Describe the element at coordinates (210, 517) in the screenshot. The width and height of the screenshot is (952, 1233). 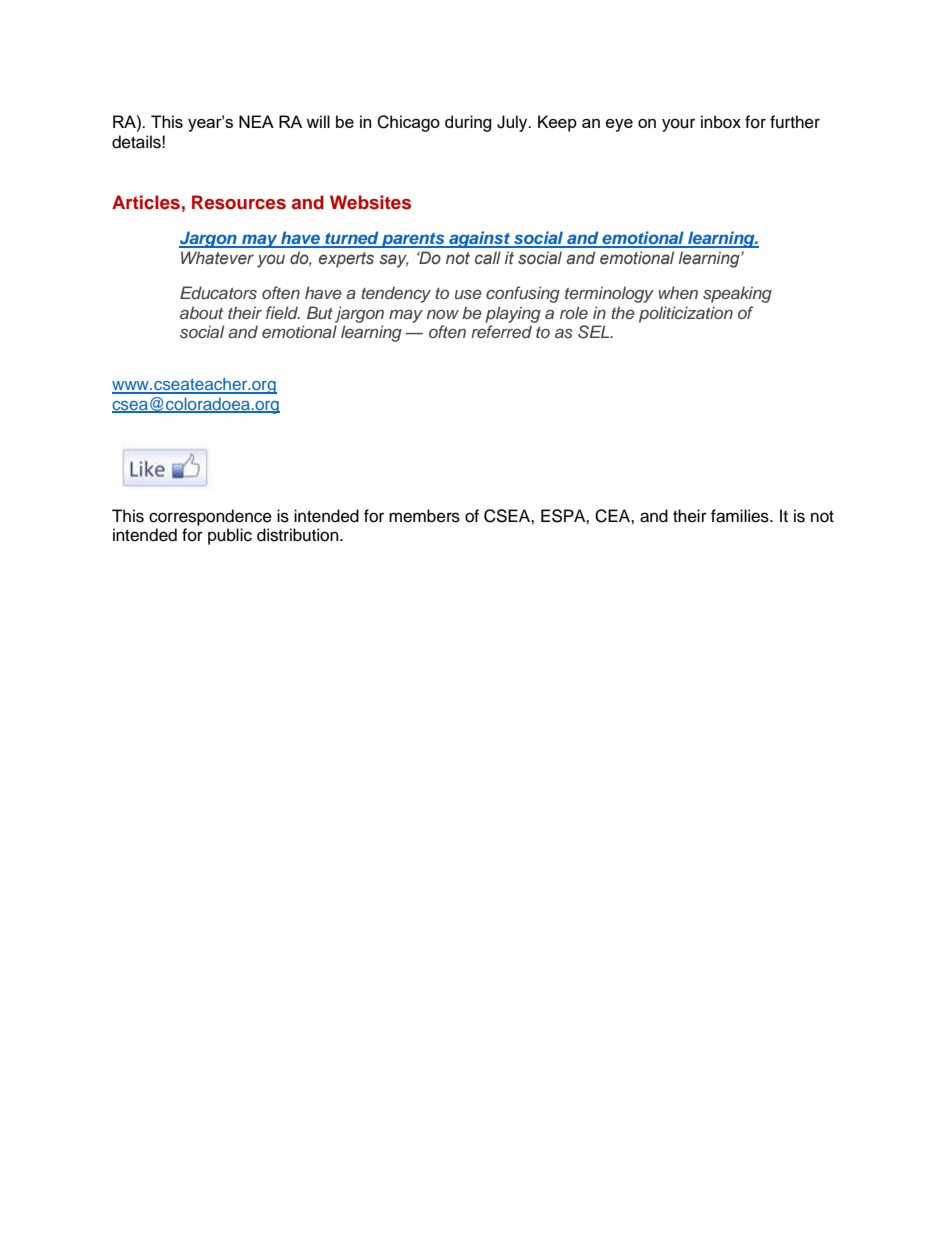
I see `correspondence` at that location.
